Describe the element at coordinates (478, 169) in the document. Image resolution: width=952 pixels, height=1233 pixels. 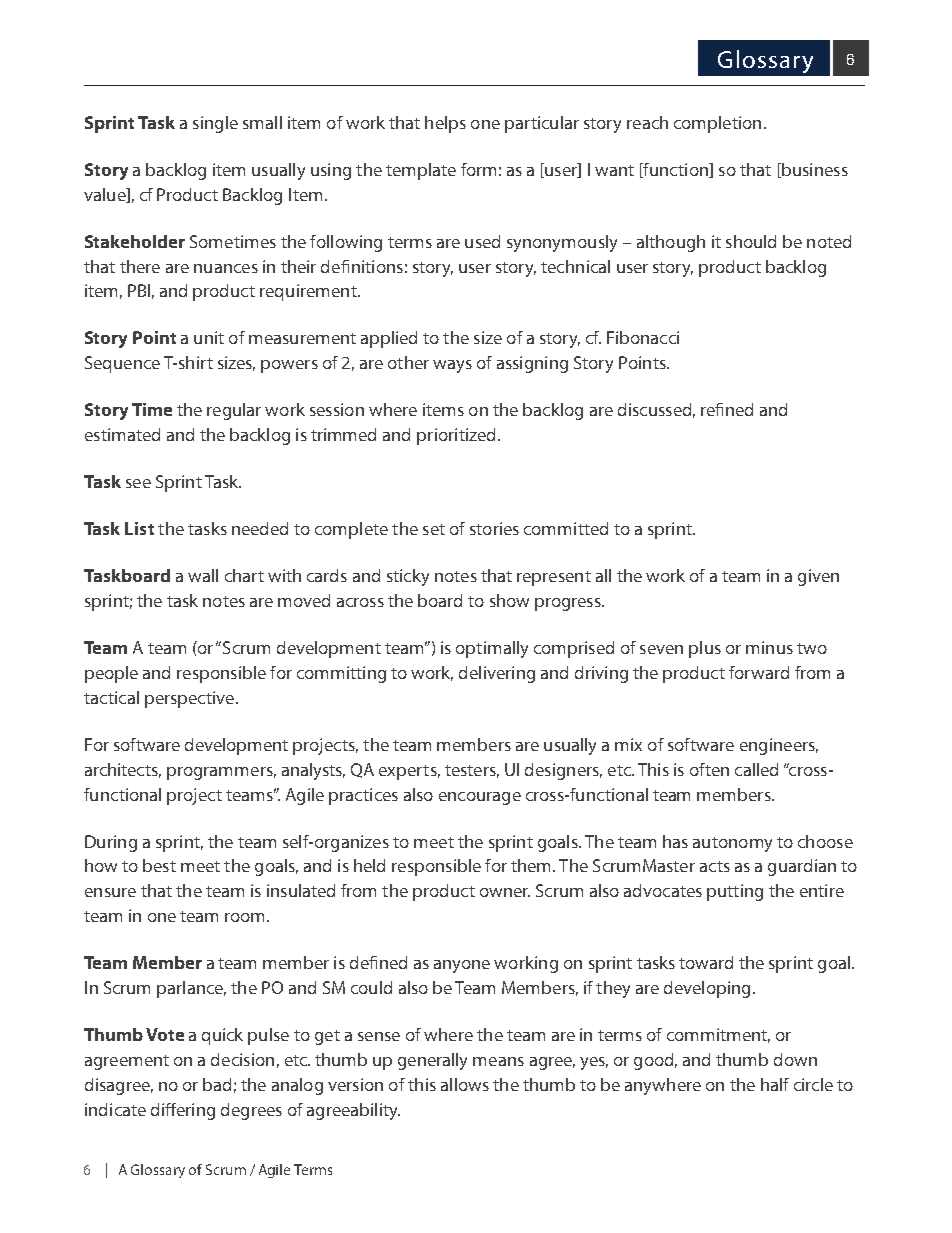
I see `form` at that location.
